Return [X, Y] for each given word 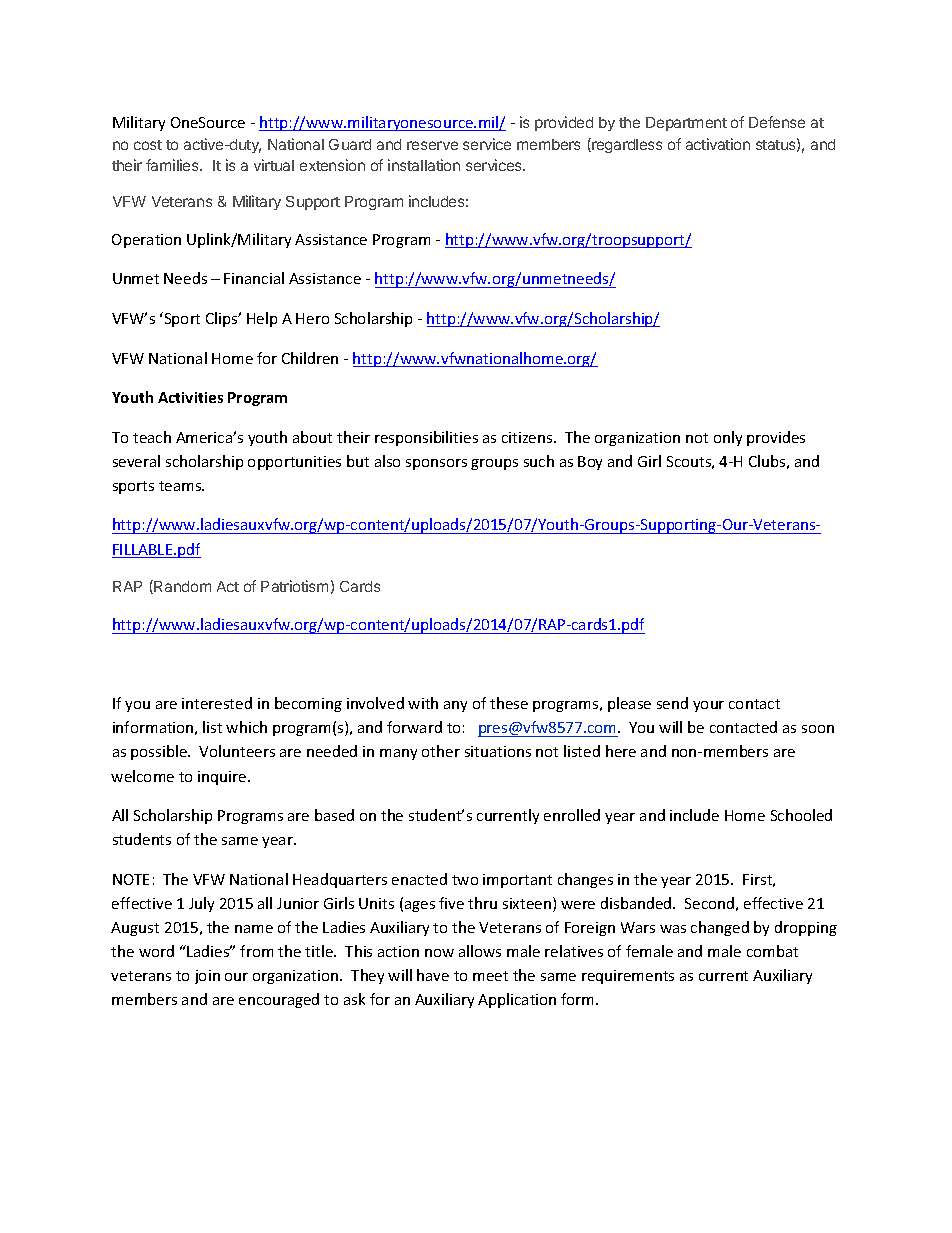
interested [217, 703]
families [173, 165]
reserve [432, 145]
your [708, 706]
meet [490, 976]
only [728, 438]
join [207, 977]
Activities [190, 397]
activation [718, 144]
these [509, 703]
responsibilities [426, 438]
